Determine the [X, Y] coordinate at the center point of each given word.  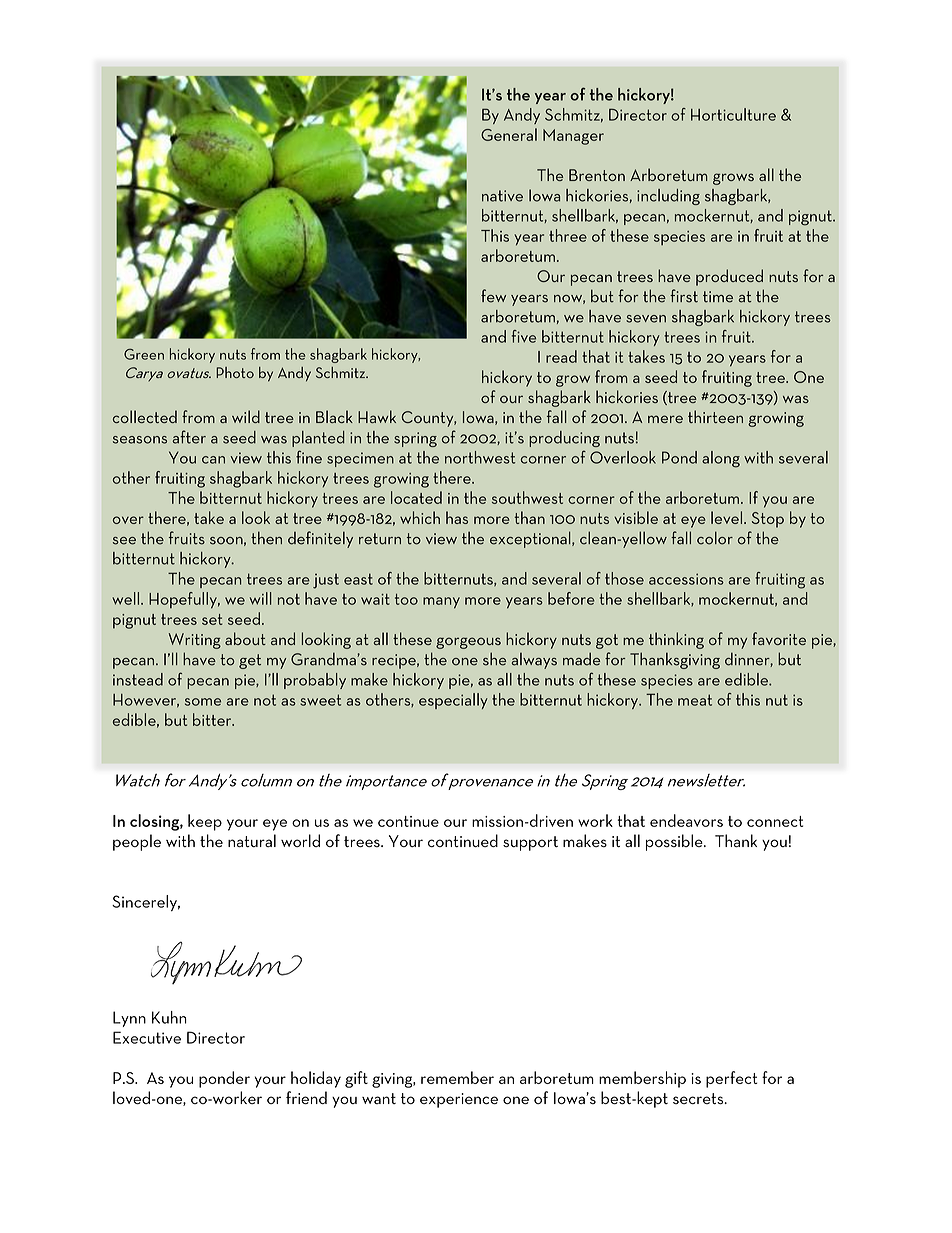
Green [144, 354]
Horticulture [733, 114]
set [212, 619]
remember [457, 1077]
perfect [731, 1079]
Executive [147, 1037]
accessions [686, 579]
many [441, 603]
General [509, 134]
